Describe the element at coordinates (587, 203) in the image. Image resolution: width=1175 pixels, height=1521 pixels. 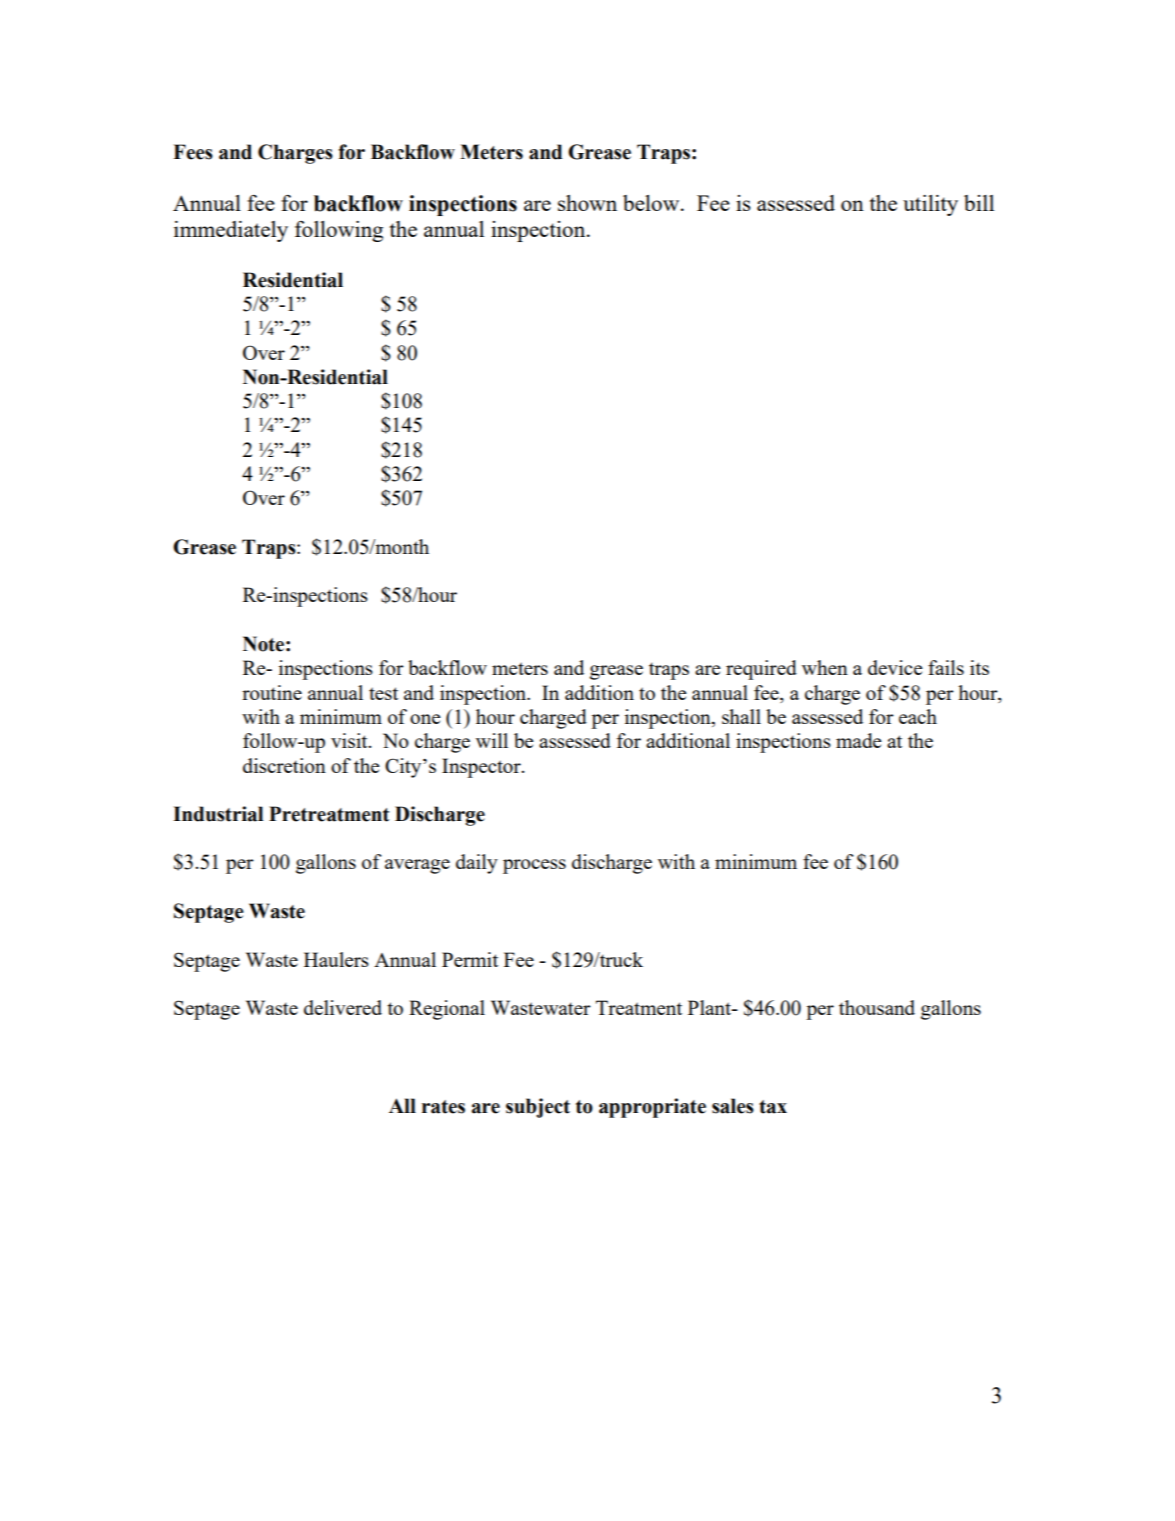
I see `shown` at that location.
